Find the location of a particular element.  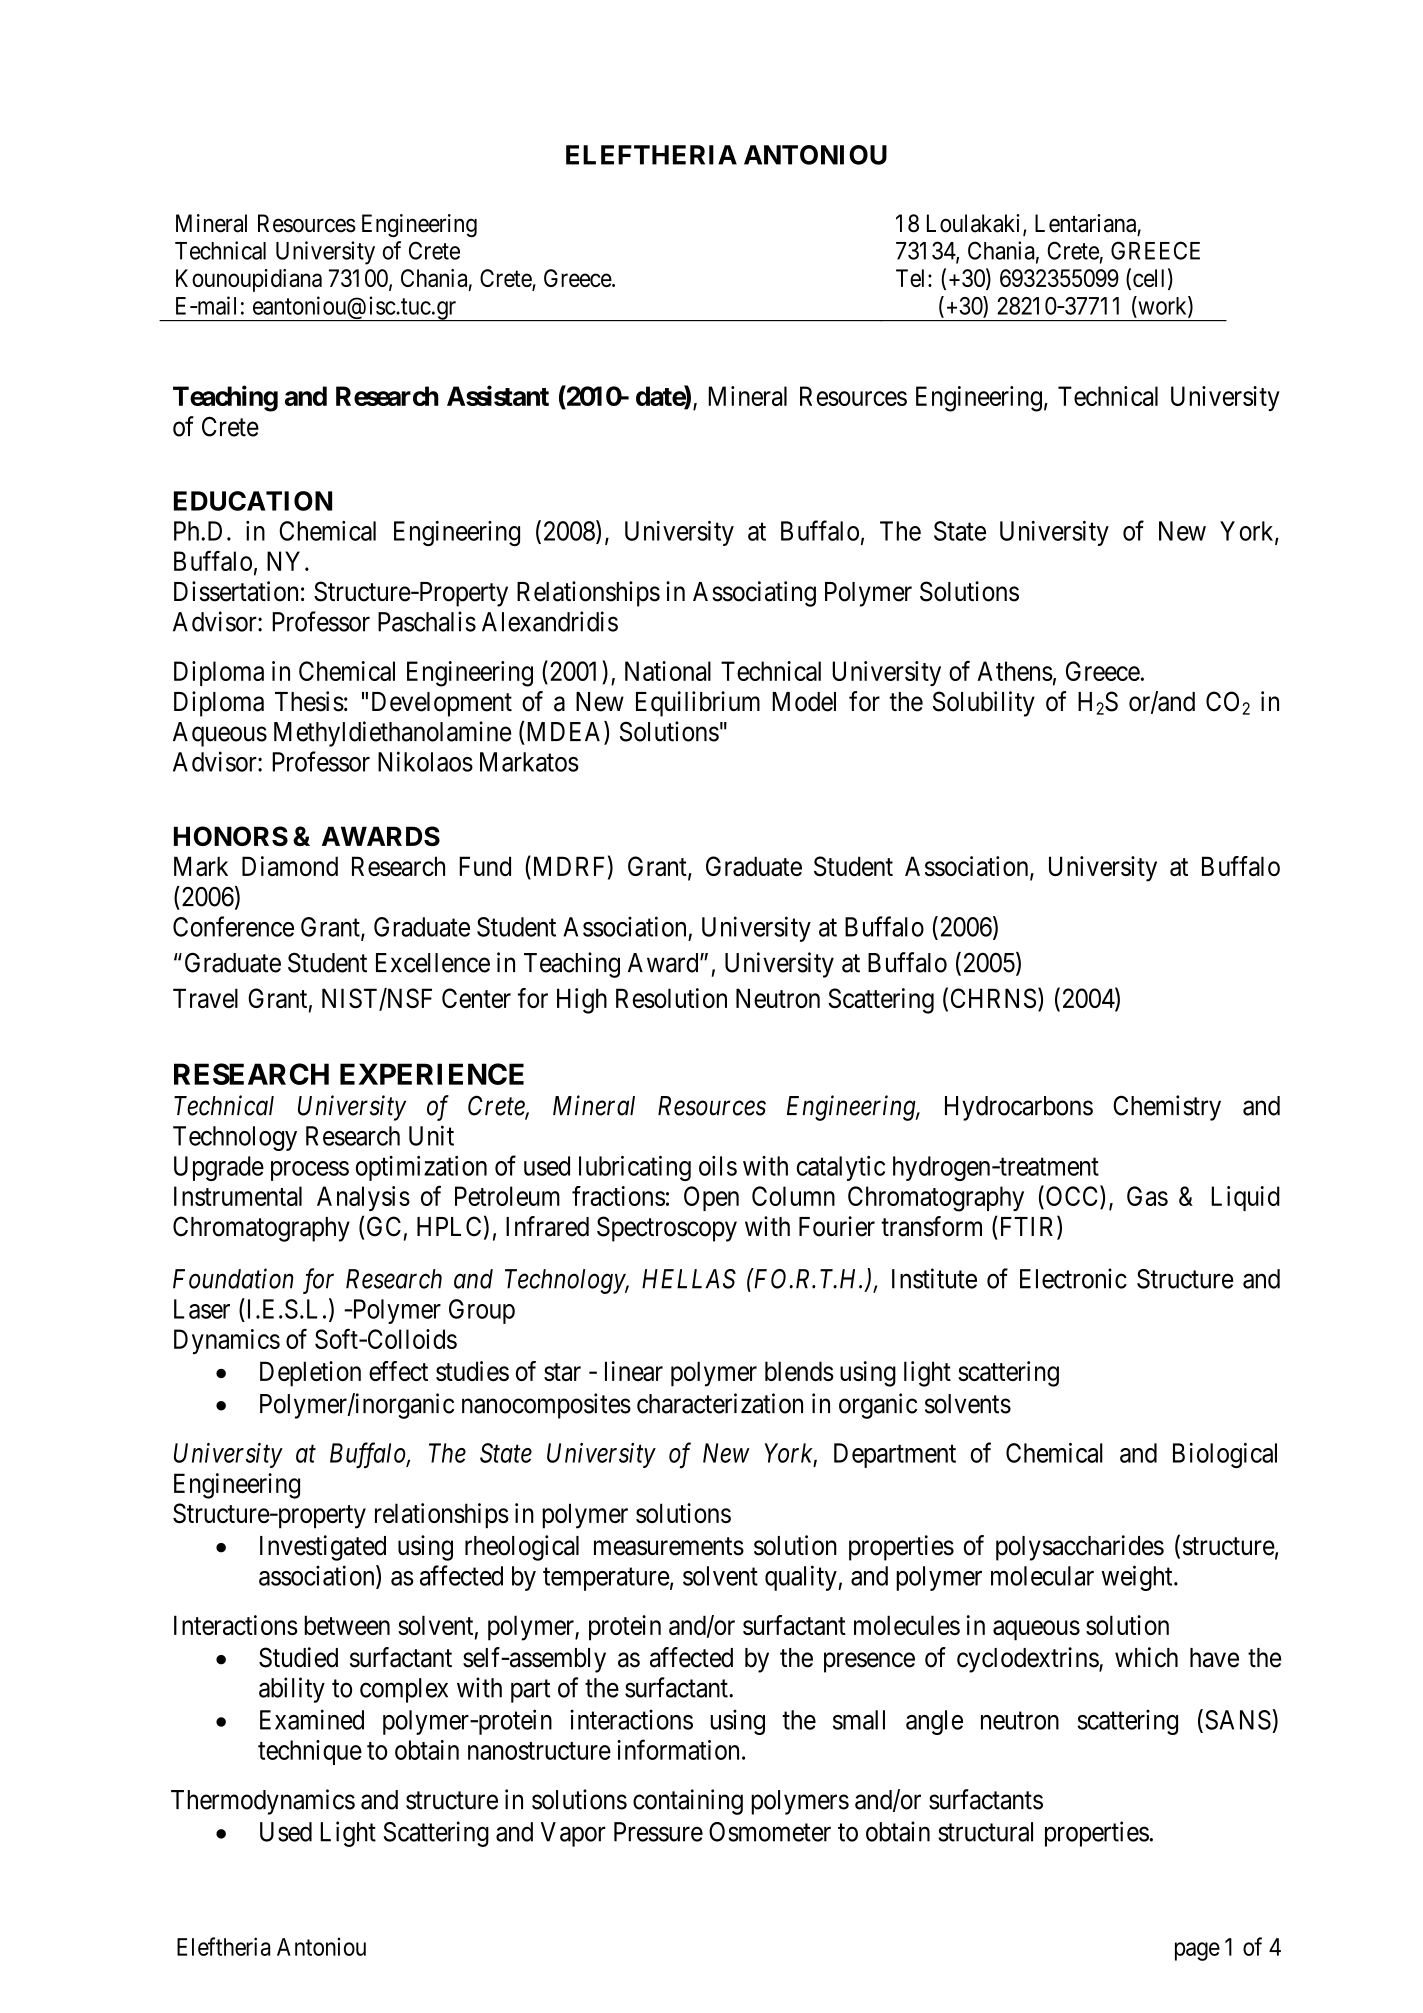

Athens is located at coordinates (1015, 671).
